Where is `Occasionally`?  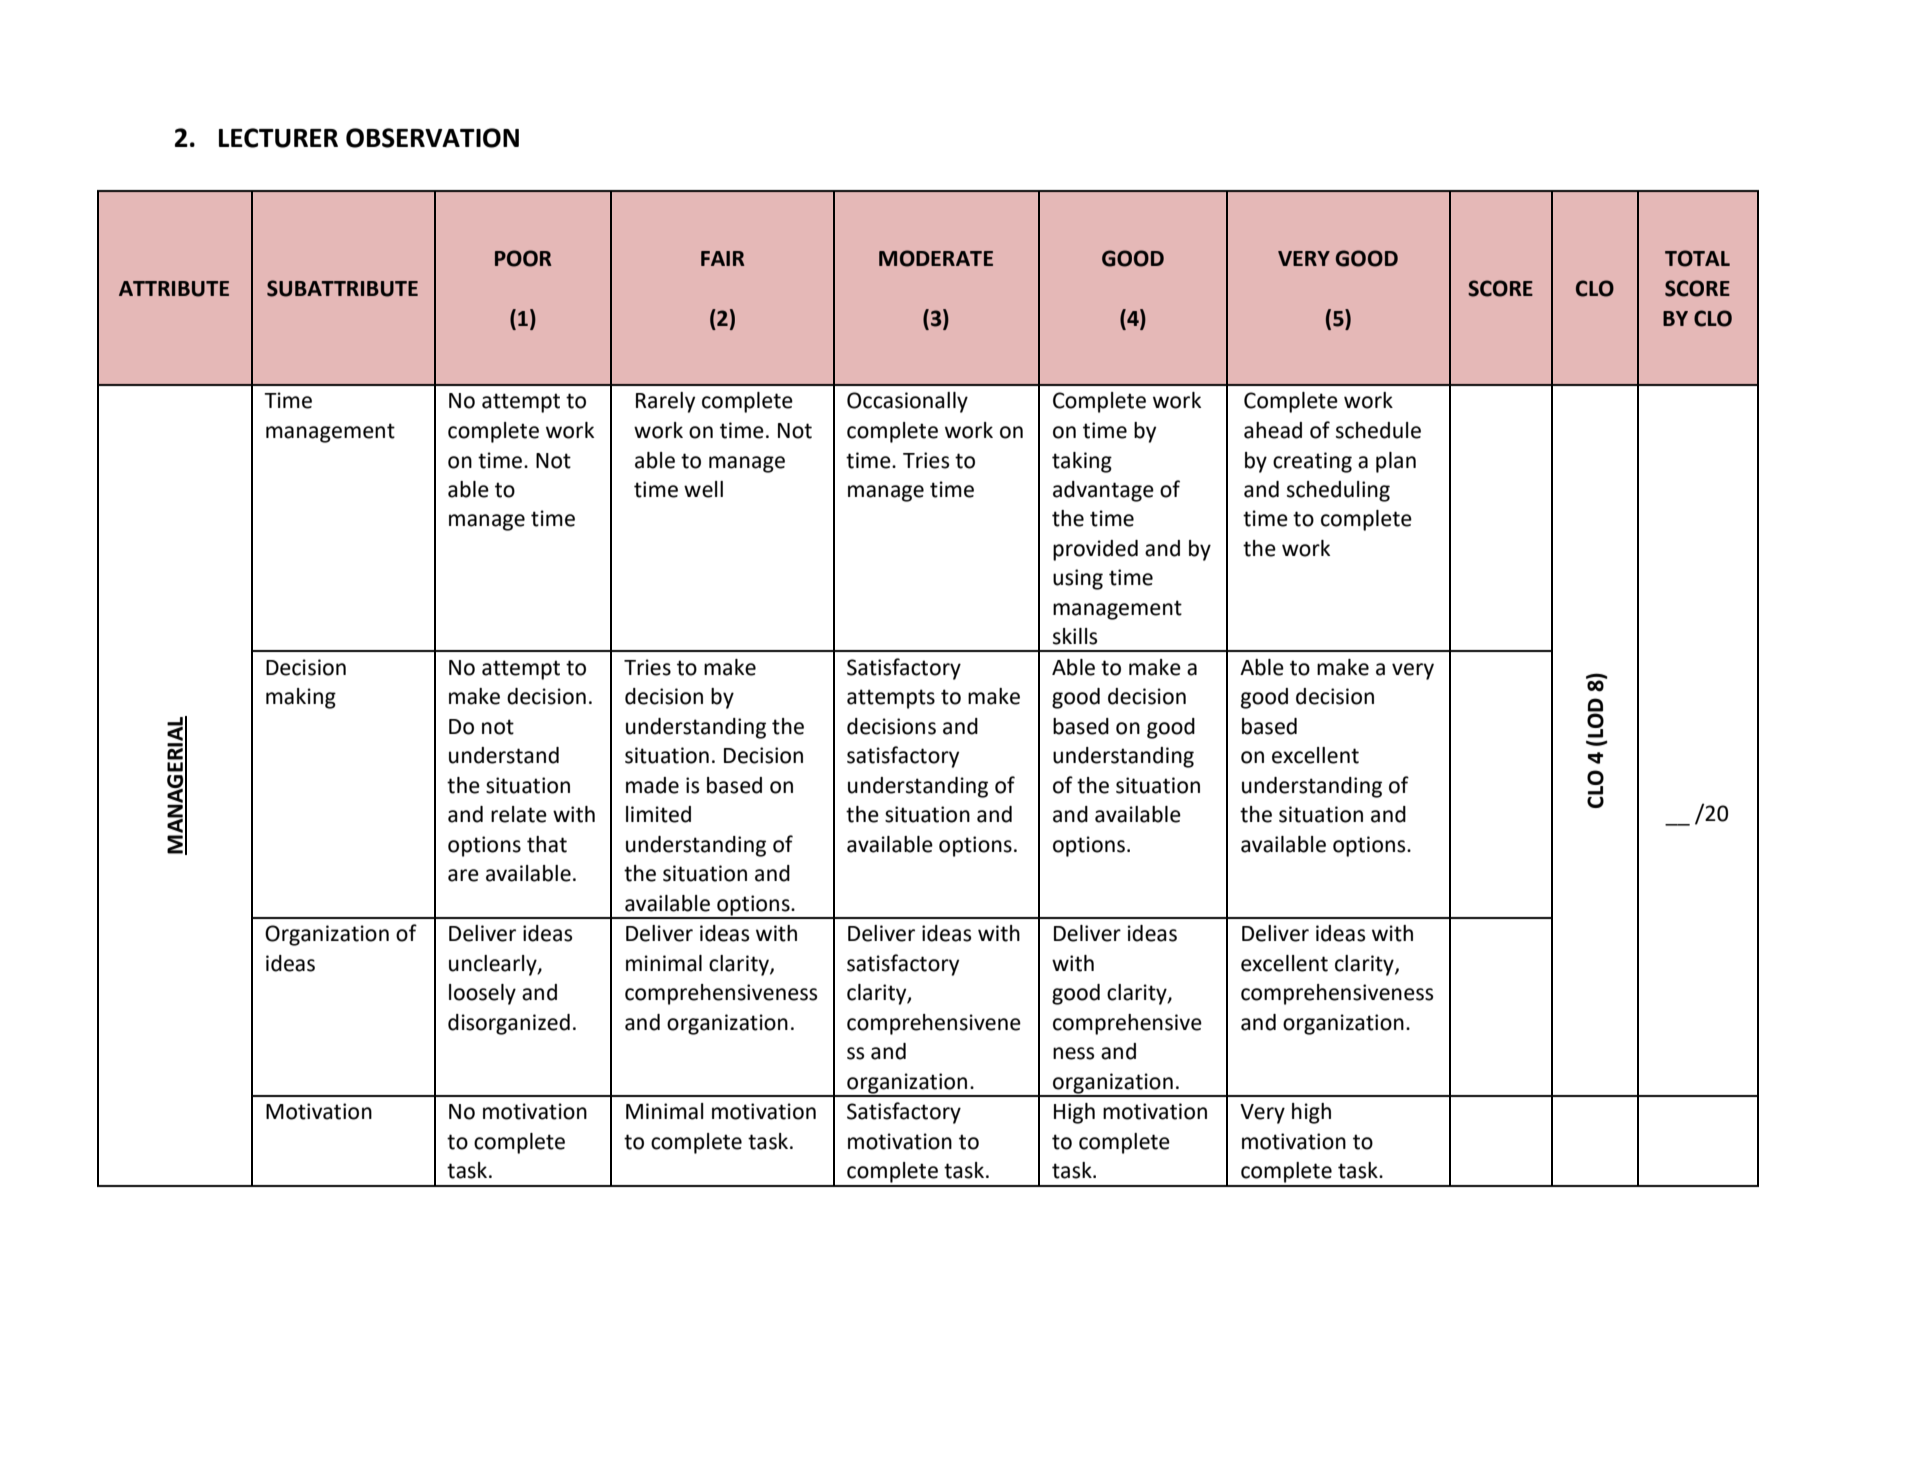 Occasionally is located at coordinates (907, 402).
